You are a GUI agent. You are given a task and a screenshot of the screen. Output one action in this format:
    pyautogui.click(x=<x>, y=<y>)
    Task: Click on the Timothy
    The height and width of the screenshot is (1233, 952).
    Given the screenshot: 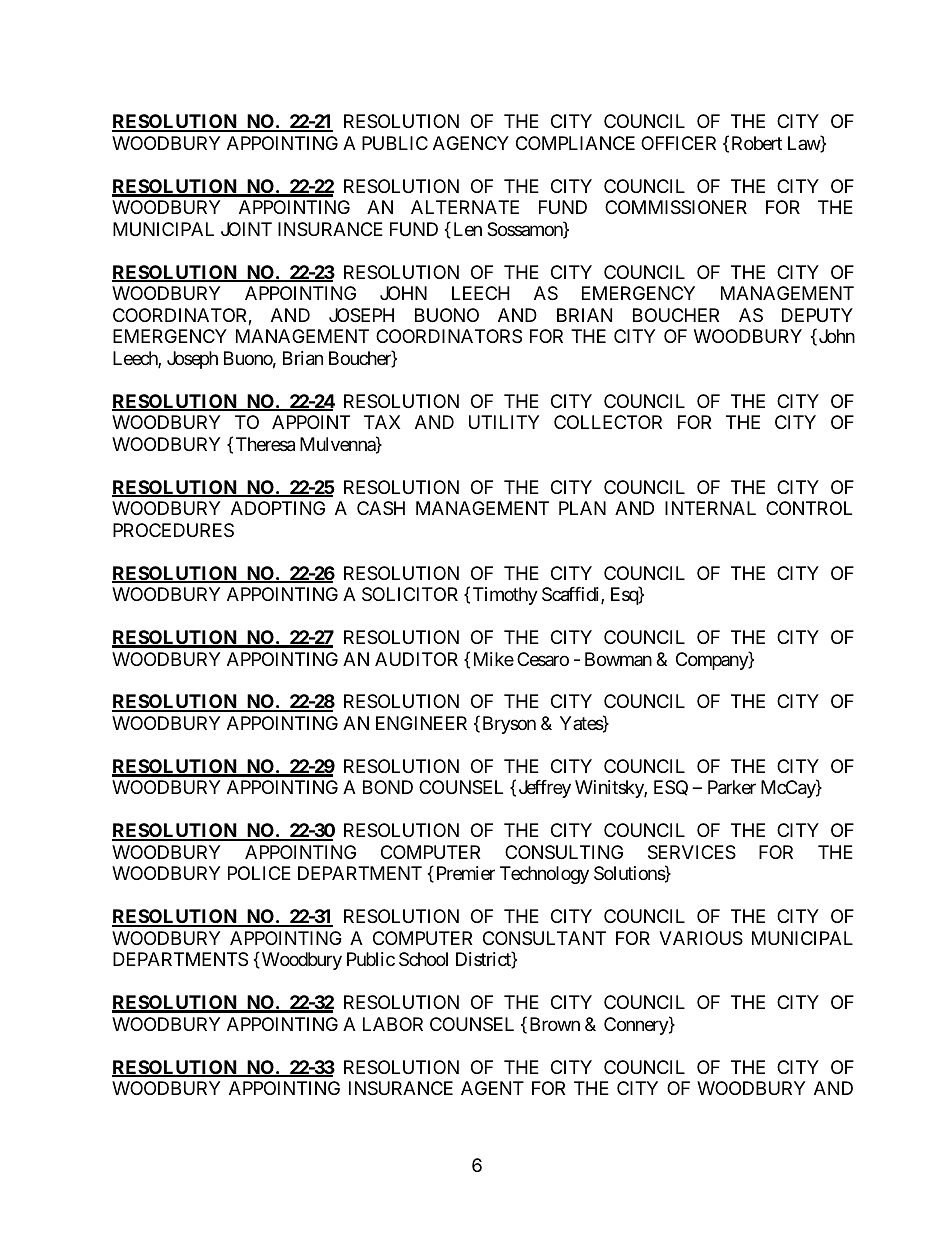 What is the action you would take?
    pyautogui.click(x=505, y=596)
